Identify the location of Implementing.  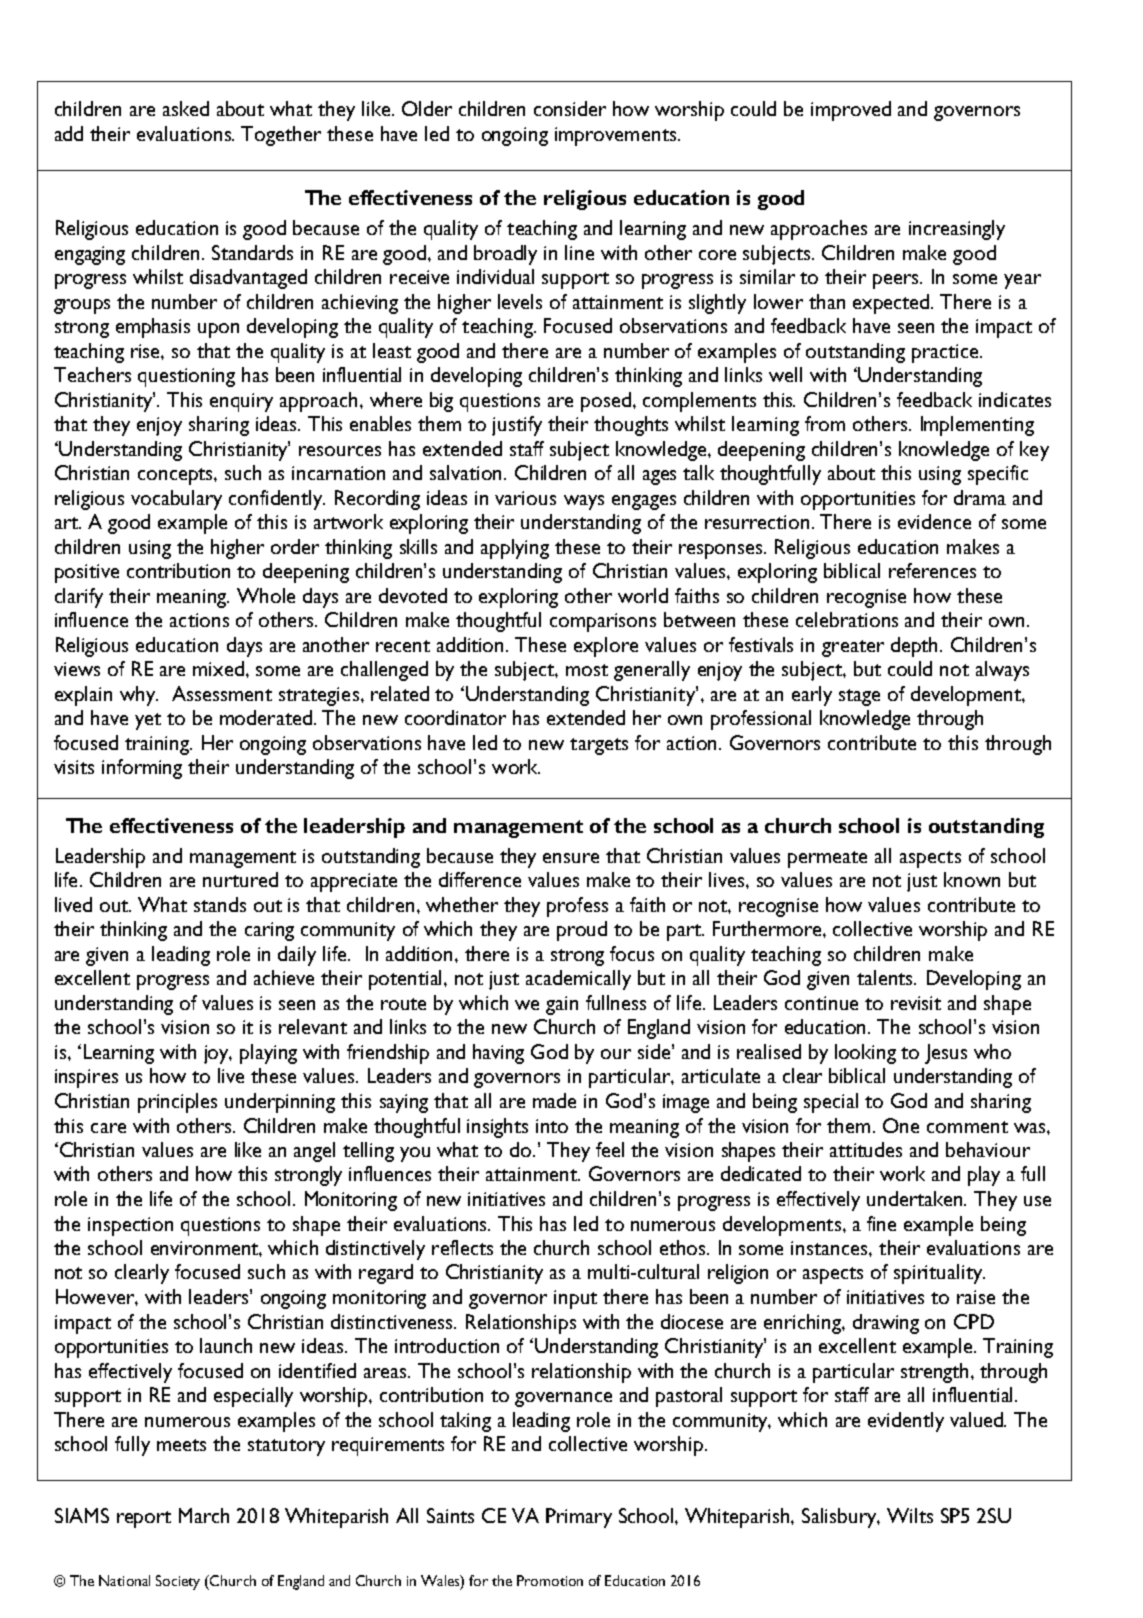
(977, 426).
